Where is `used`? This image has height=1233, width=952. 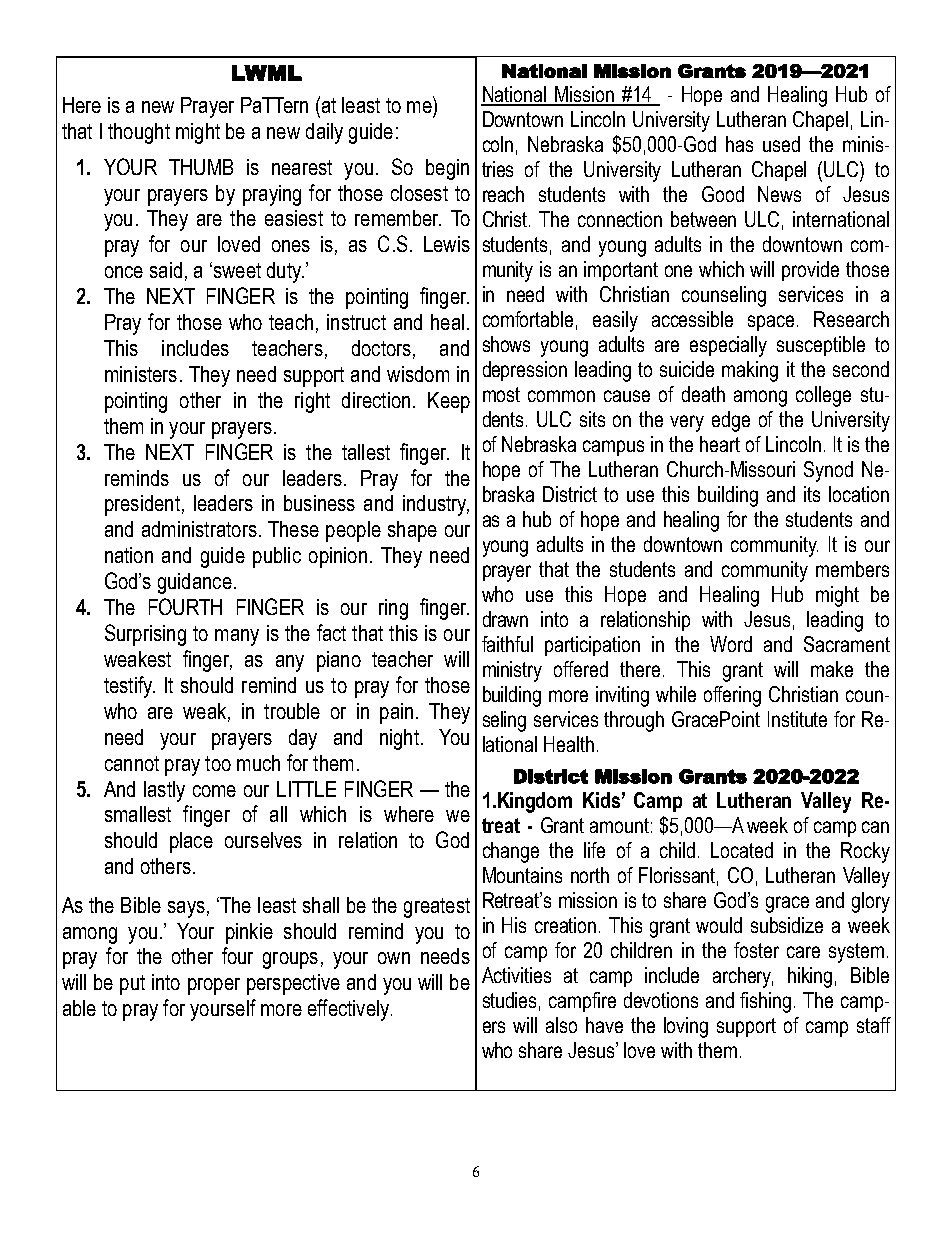
used is located at coordinates (781, 144).
